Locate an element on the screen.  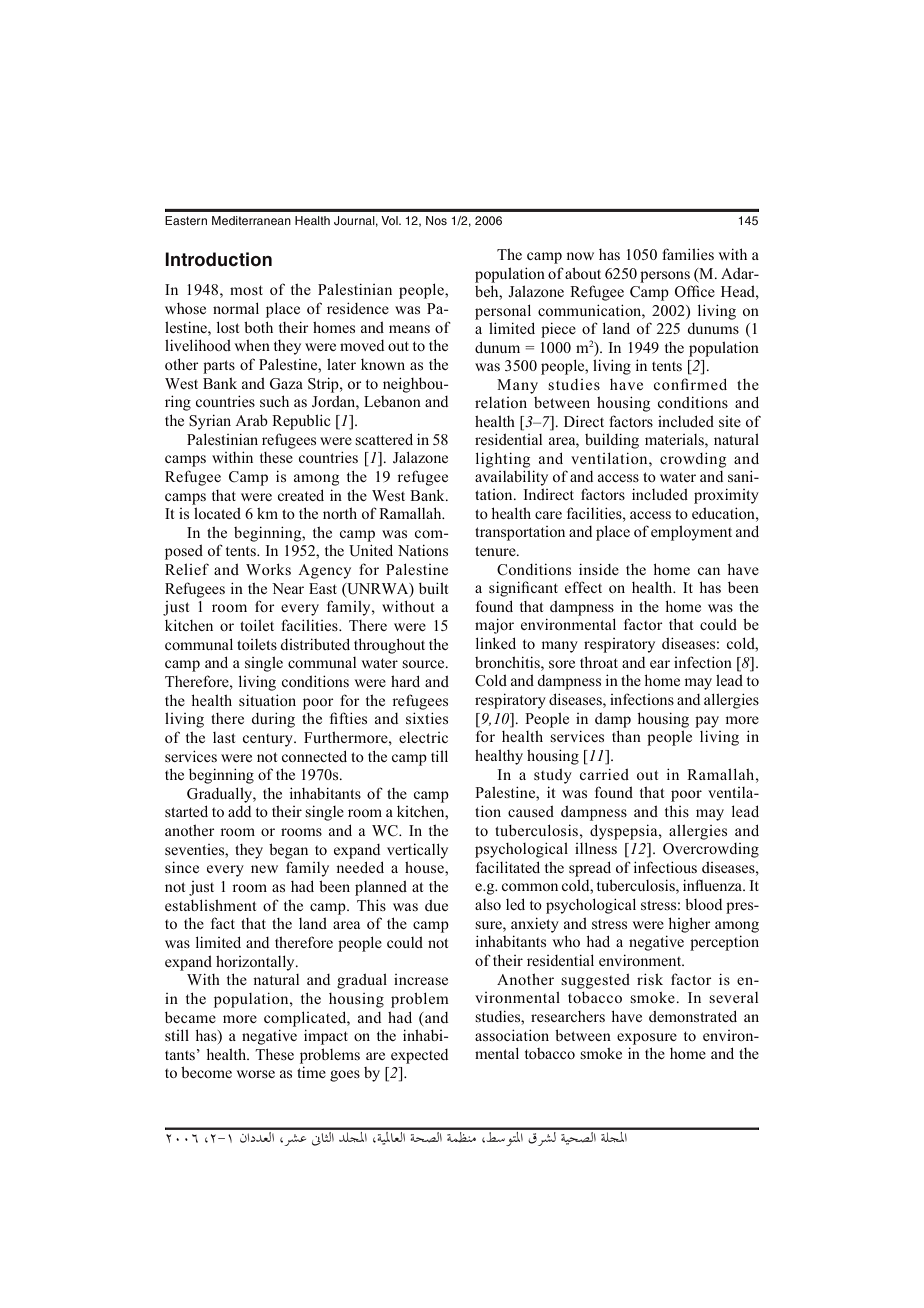
site is located at coordinates (730, 421).
